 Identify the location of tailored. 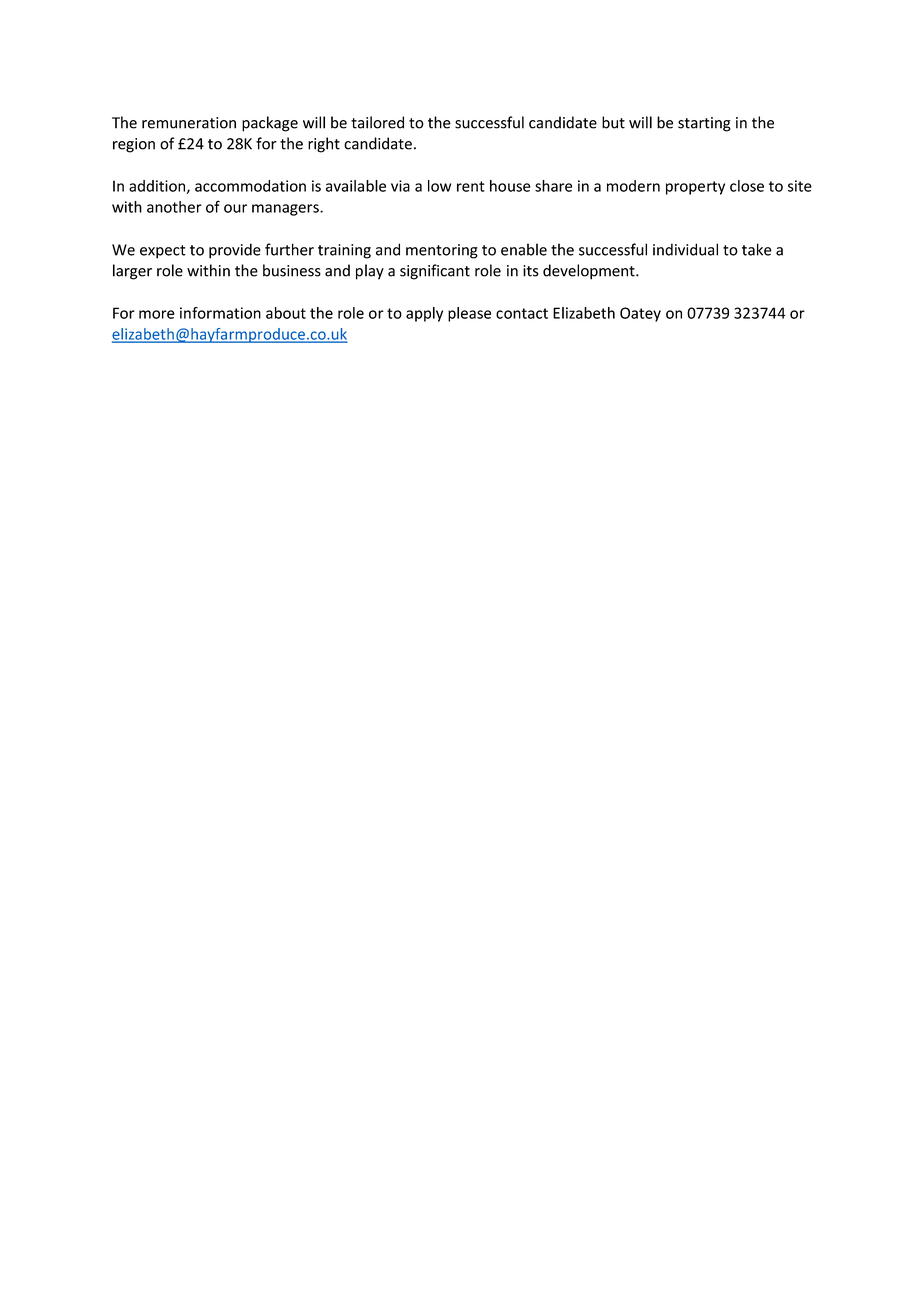
(377, 122).
